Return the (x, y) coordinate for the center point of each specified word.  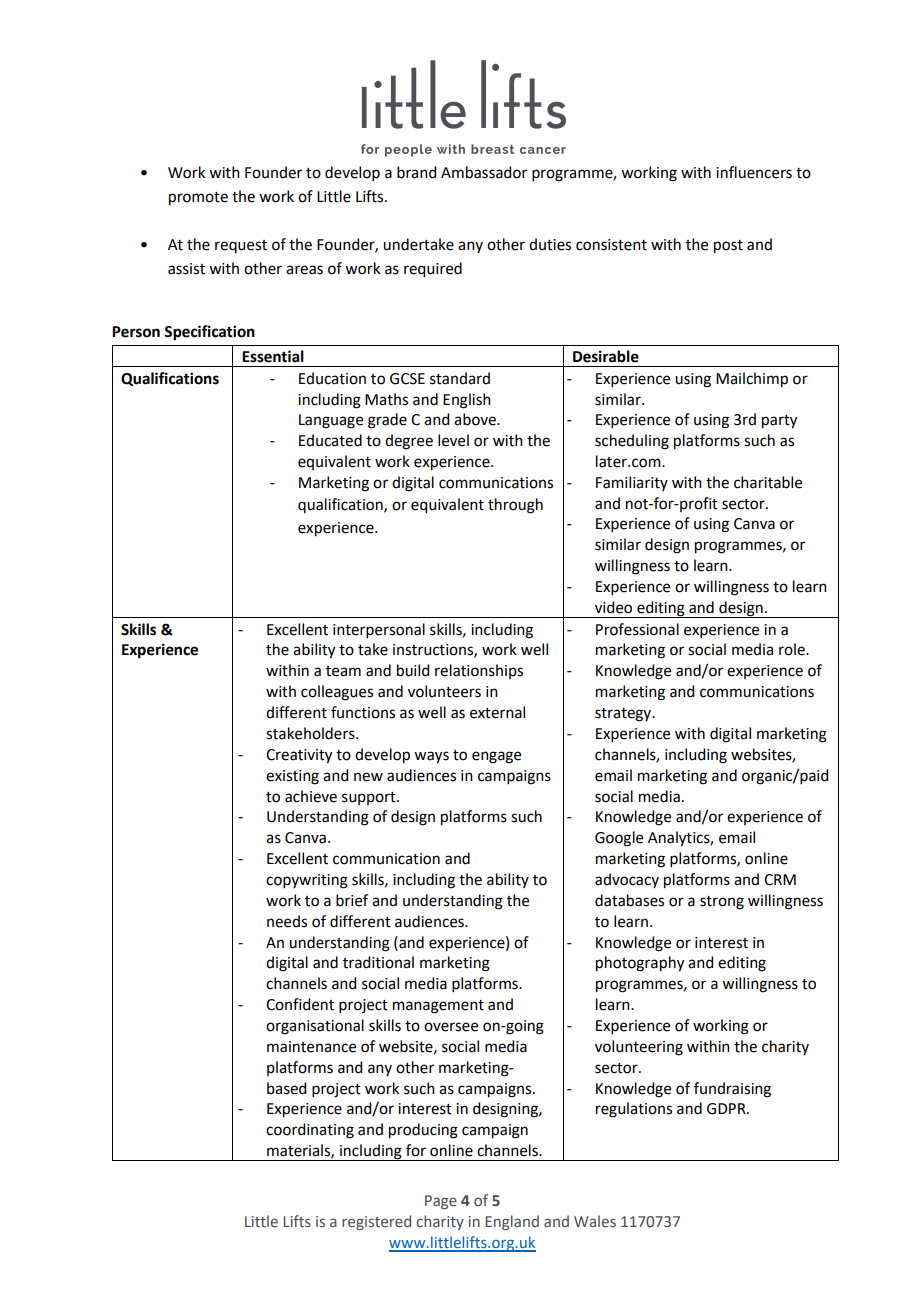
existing (292, 777)
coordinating (310, 1131)
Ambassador (484, 172)
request (241, 246)
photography (640, 964)
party (779, 422)
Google (619, 839)
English (467, 401)
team (343, 671)
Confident (300, 1004)
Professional (637, 629)
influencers (754, 172)
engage (496, 757)
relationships (479, 671)
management (438, 1007)
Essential (273, 356)
